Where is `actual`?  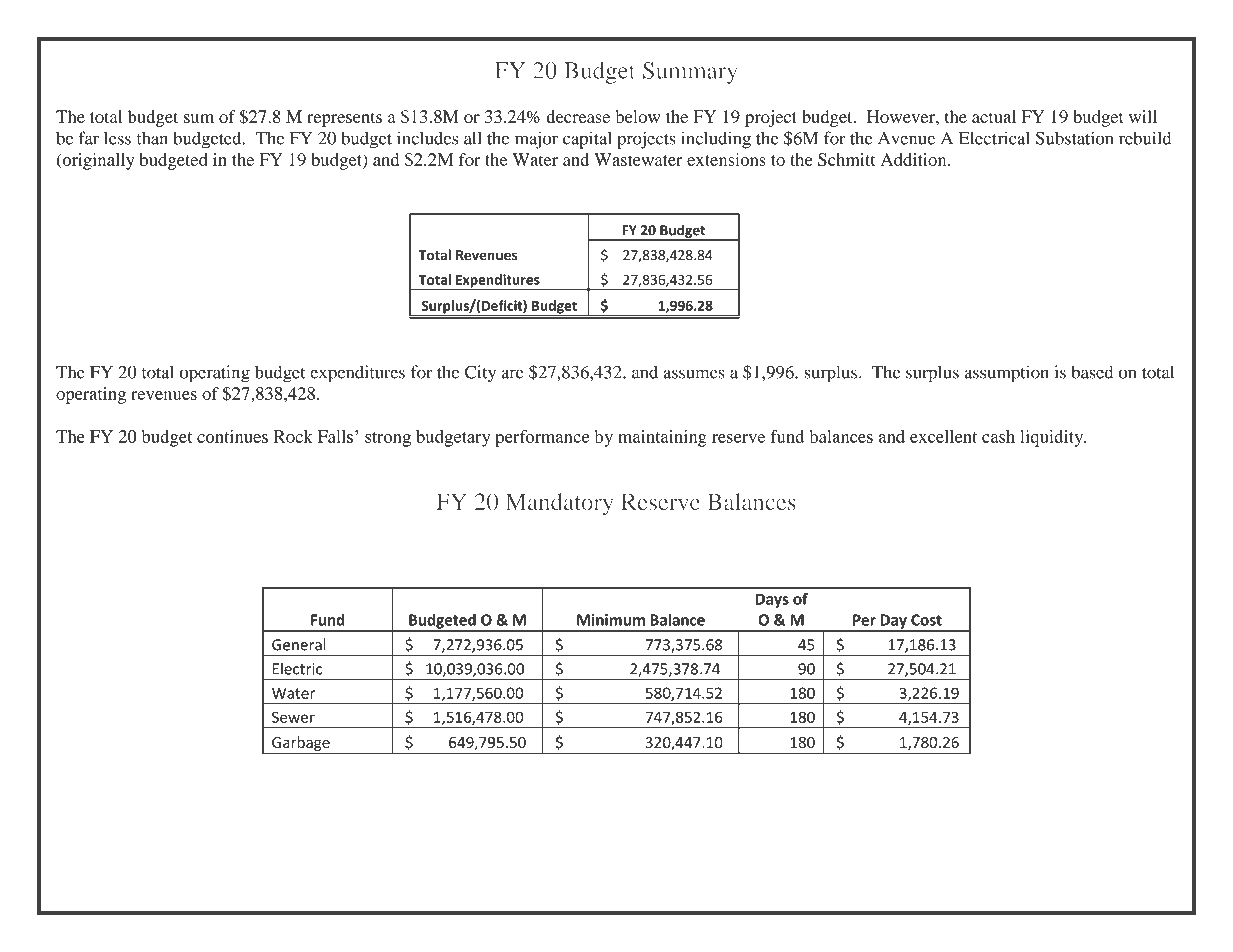 actual is located at coordinates (994, 116).
